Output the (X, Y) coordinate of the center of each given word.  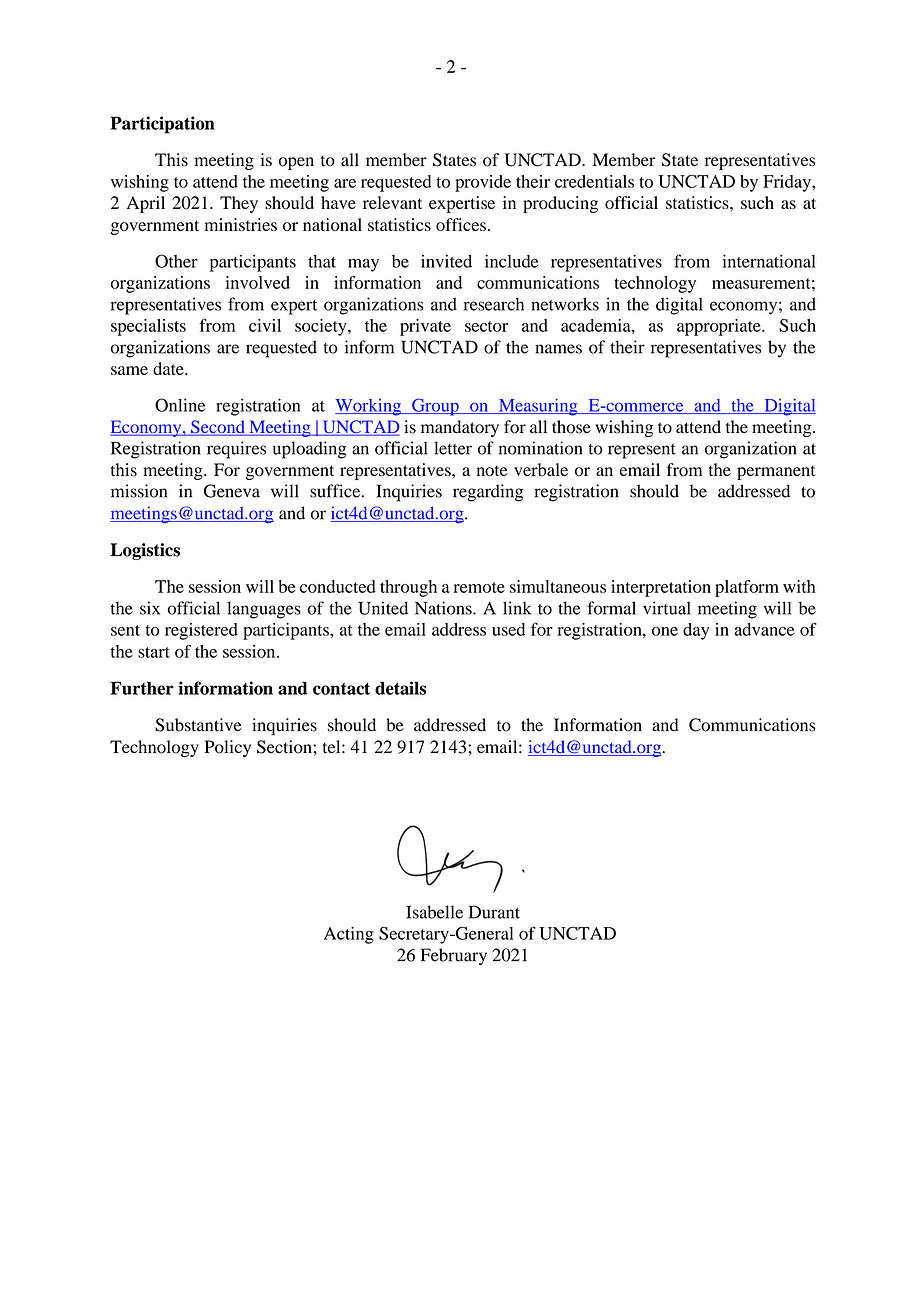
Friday (788, 183)
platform (747, 588)
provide (483, 183)
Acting (349, 935)
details (400, 688)
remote (479, 587)
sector (486, 326)
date (169, 368)
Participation (162, 125)
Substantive (198, 725)
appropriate (720, 327)
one (665, 631)
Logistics (145, 551)
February (454, 956)
